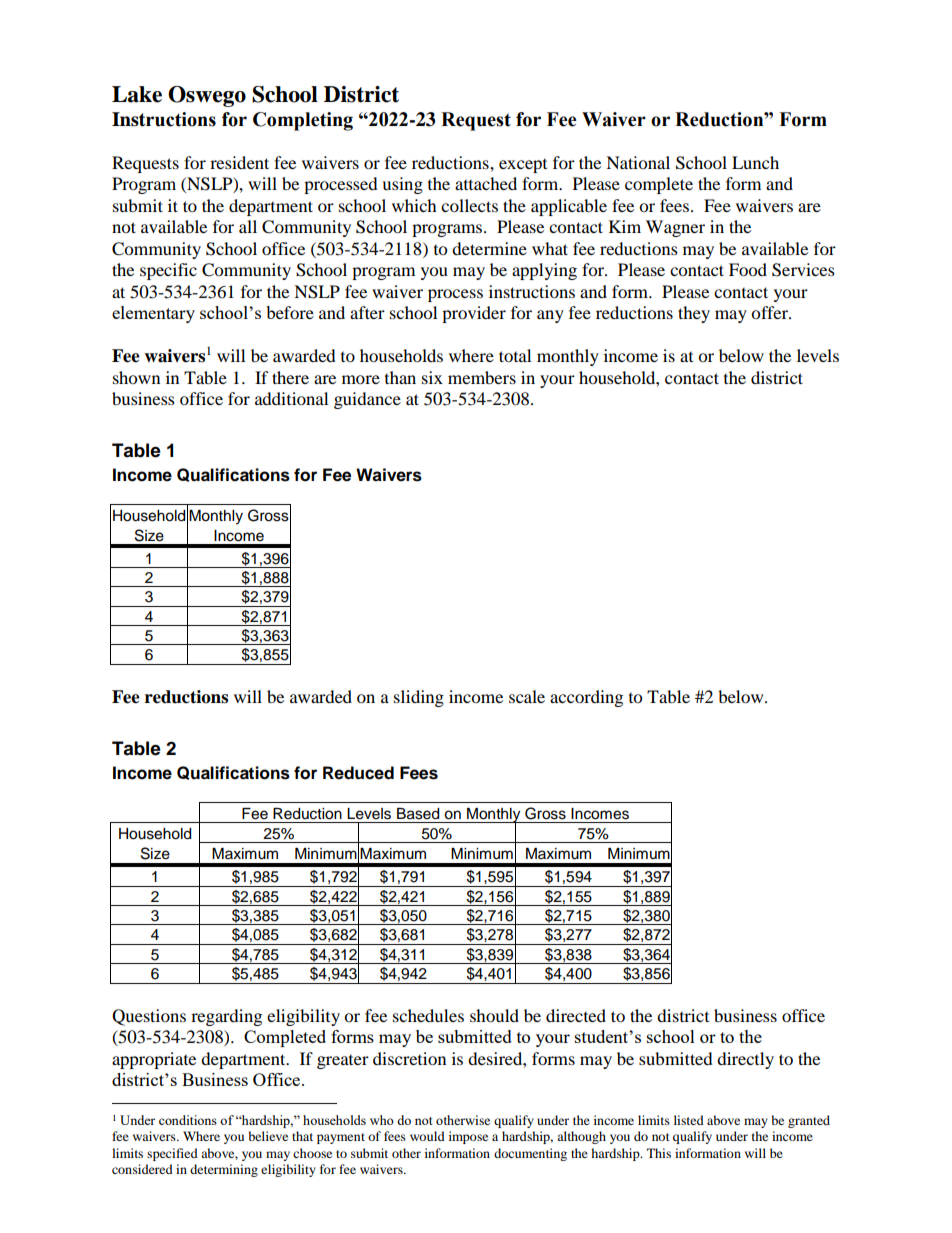 This document has height=1233, width=952. I want to click on sliding, so click(419, 698).
